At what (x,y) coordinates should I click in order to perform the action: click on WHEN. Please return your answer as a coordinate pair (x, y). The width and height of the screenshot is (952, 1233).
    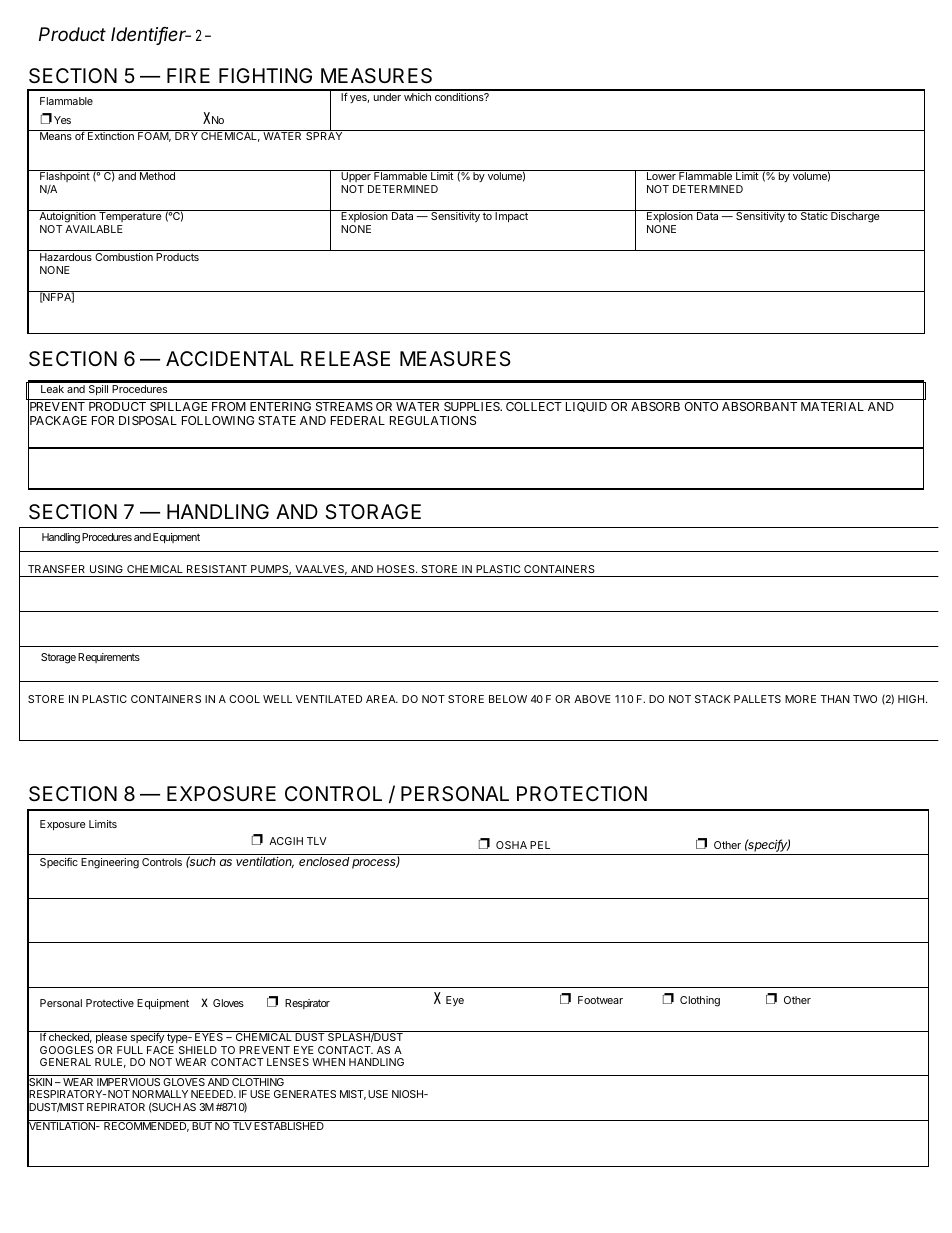
    Looking at the image, I should click on (328, 1062).
